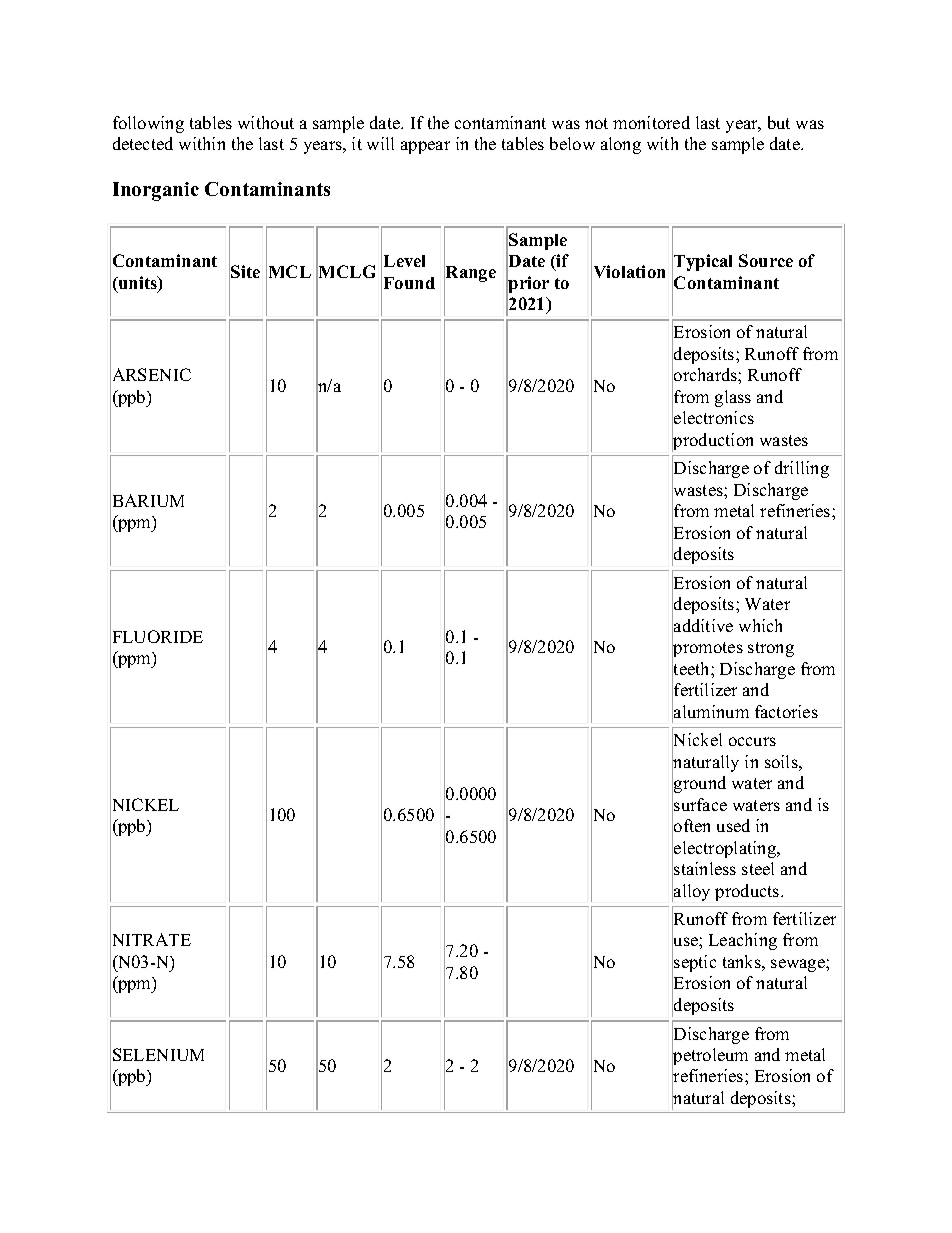  Describe the element at coordinates (779, 122) in the page. I see `but` at that location.
